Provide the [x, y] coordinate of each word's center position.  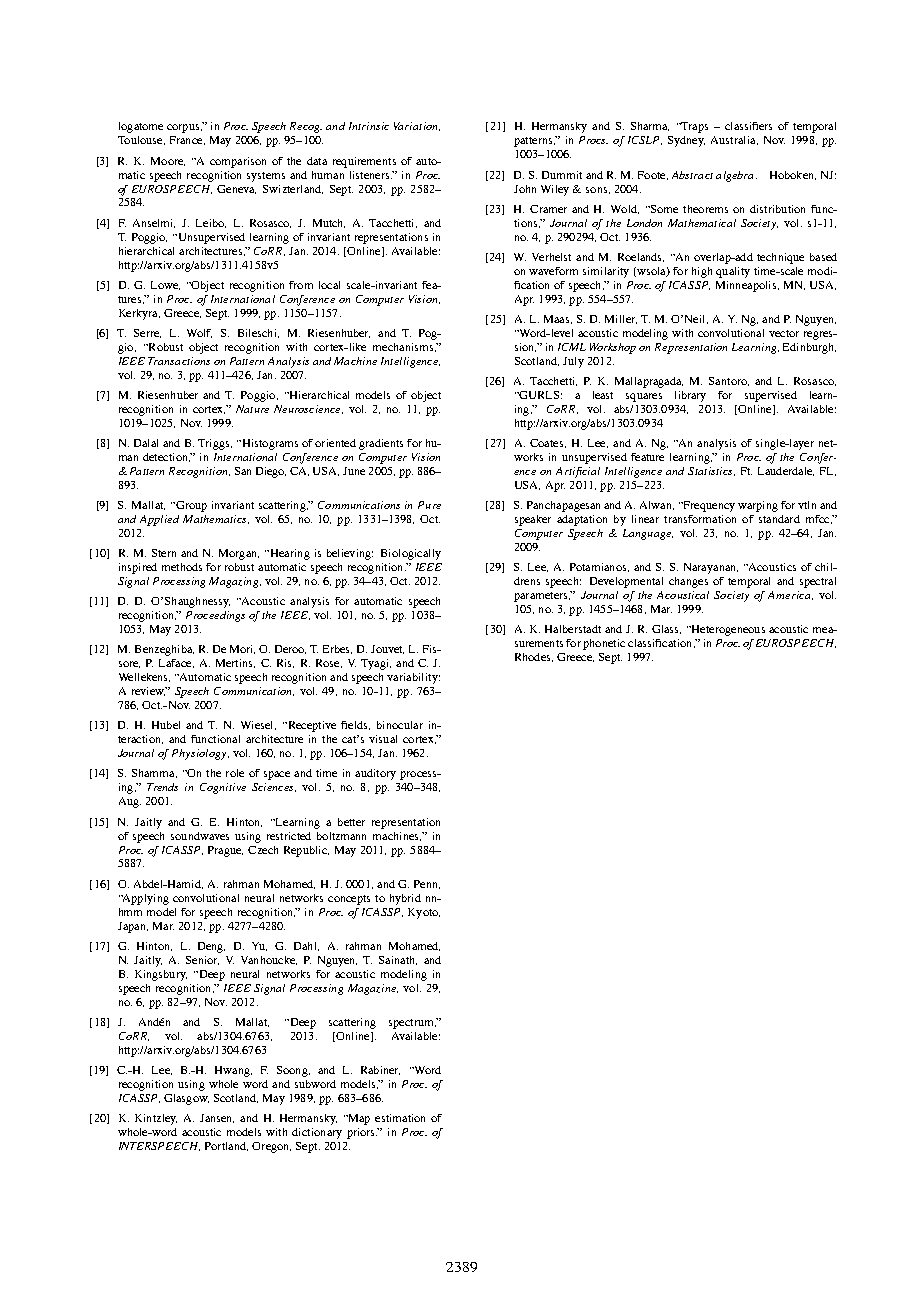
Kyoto [424, 913]
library [690, 396]
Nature [252, 409]
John [525, 189]
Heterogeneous [727, 630]
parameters [542, 597]
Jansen [217, 1118]
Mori [242, 649]
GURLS [538, 395]
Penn [427, 884]
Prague [225, 851]
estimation [400, 1118]
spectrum [412, 1024]
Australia [734, 140]
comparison [238, 162]
